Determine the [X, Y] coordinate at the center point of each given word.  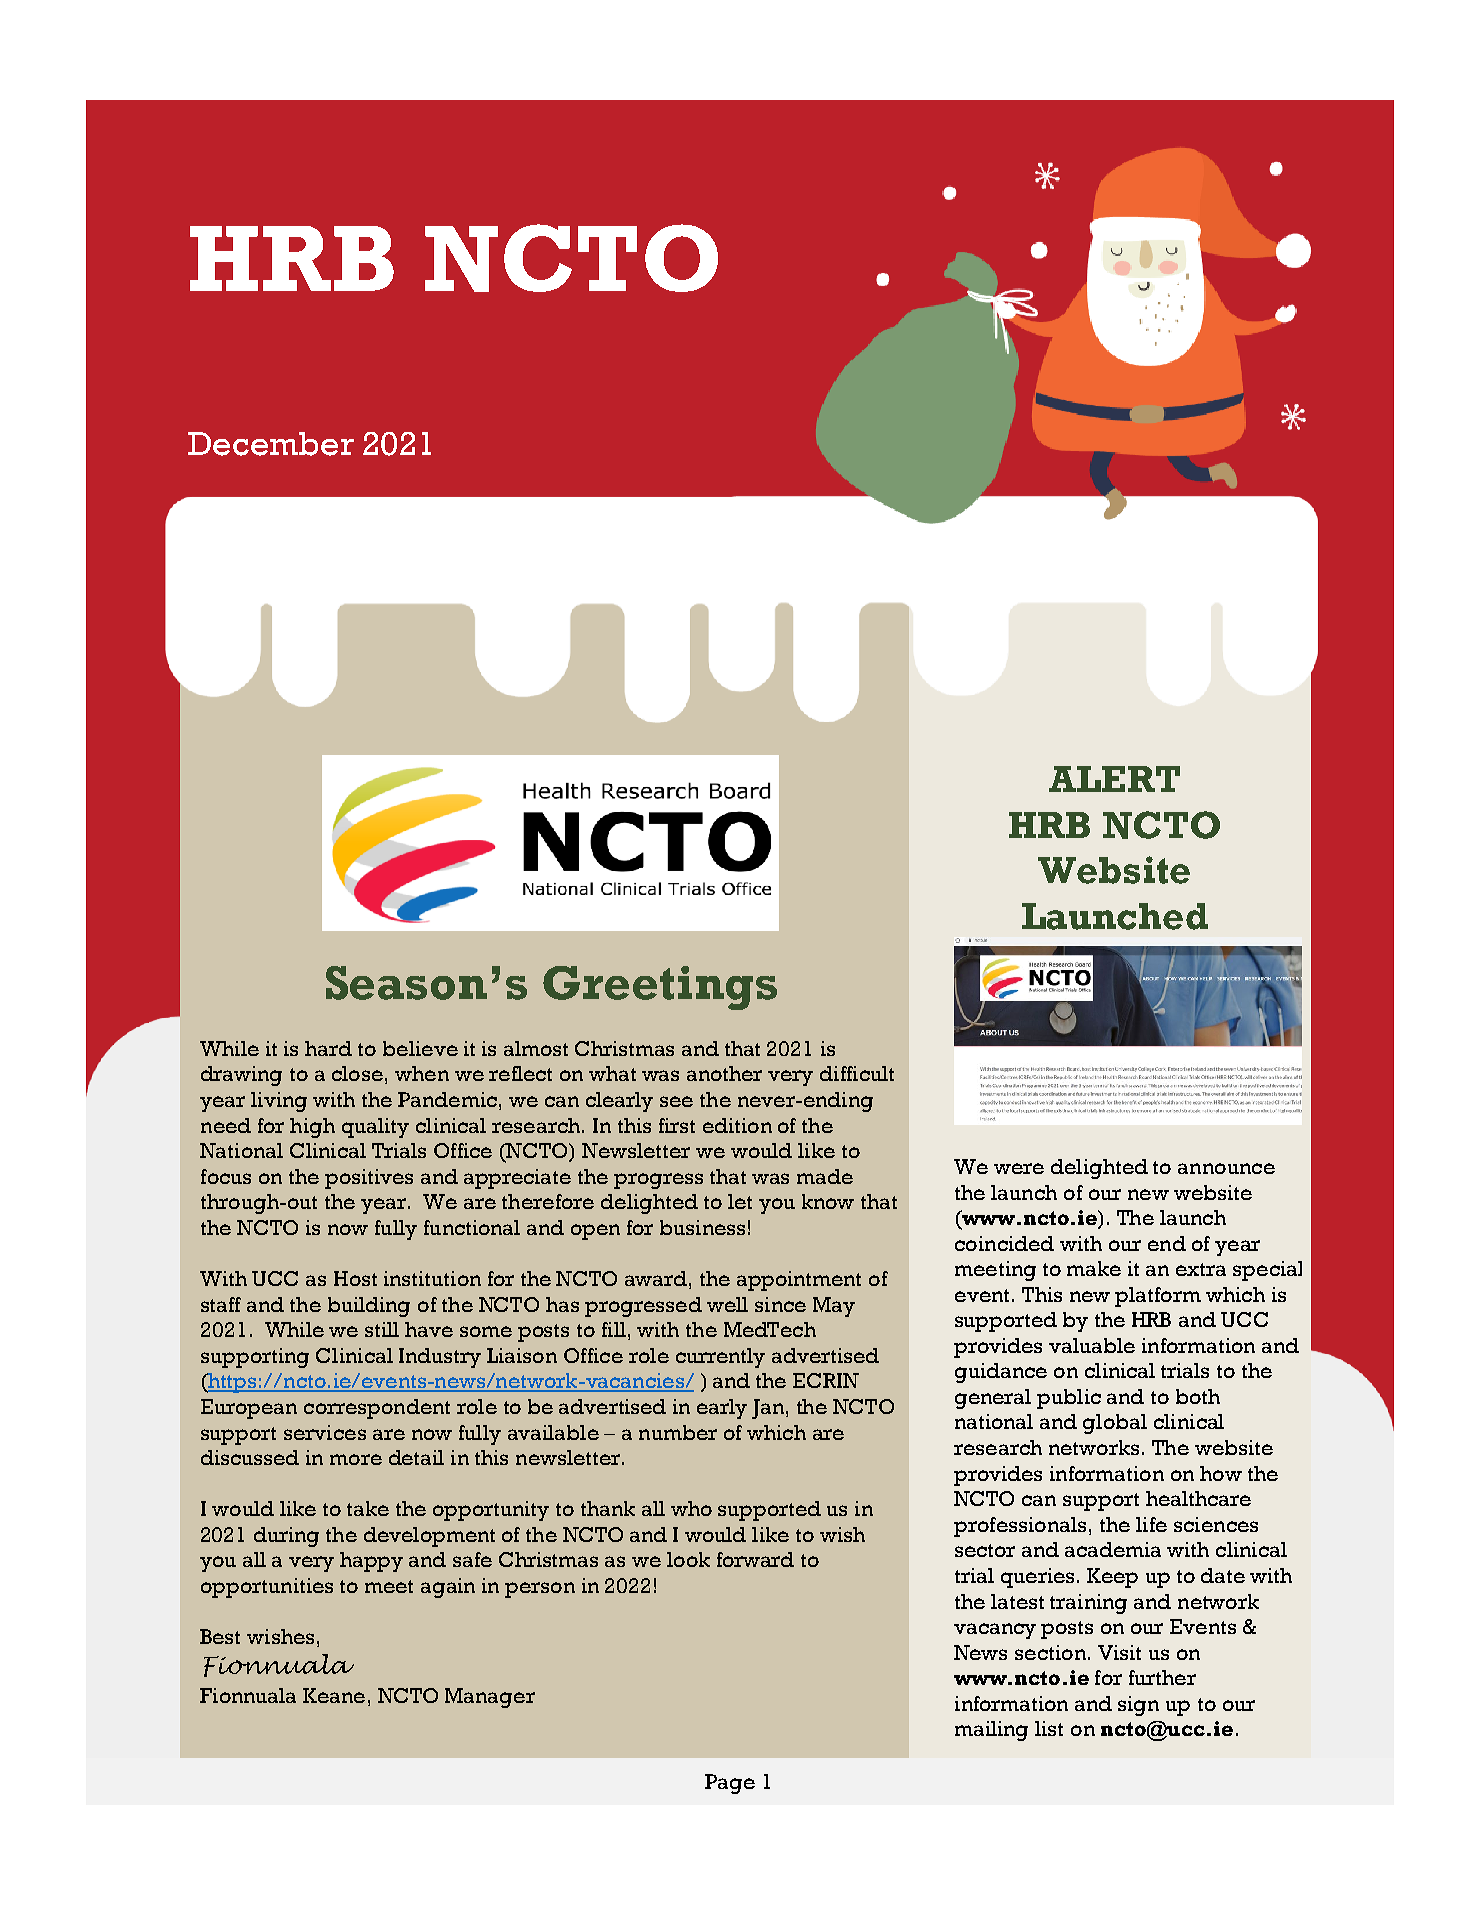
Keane [334, 1695]
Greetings [660, 988]
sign [1138, 1706]
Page [730, 1784]
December [271, 444]
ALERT [1114, 779]
